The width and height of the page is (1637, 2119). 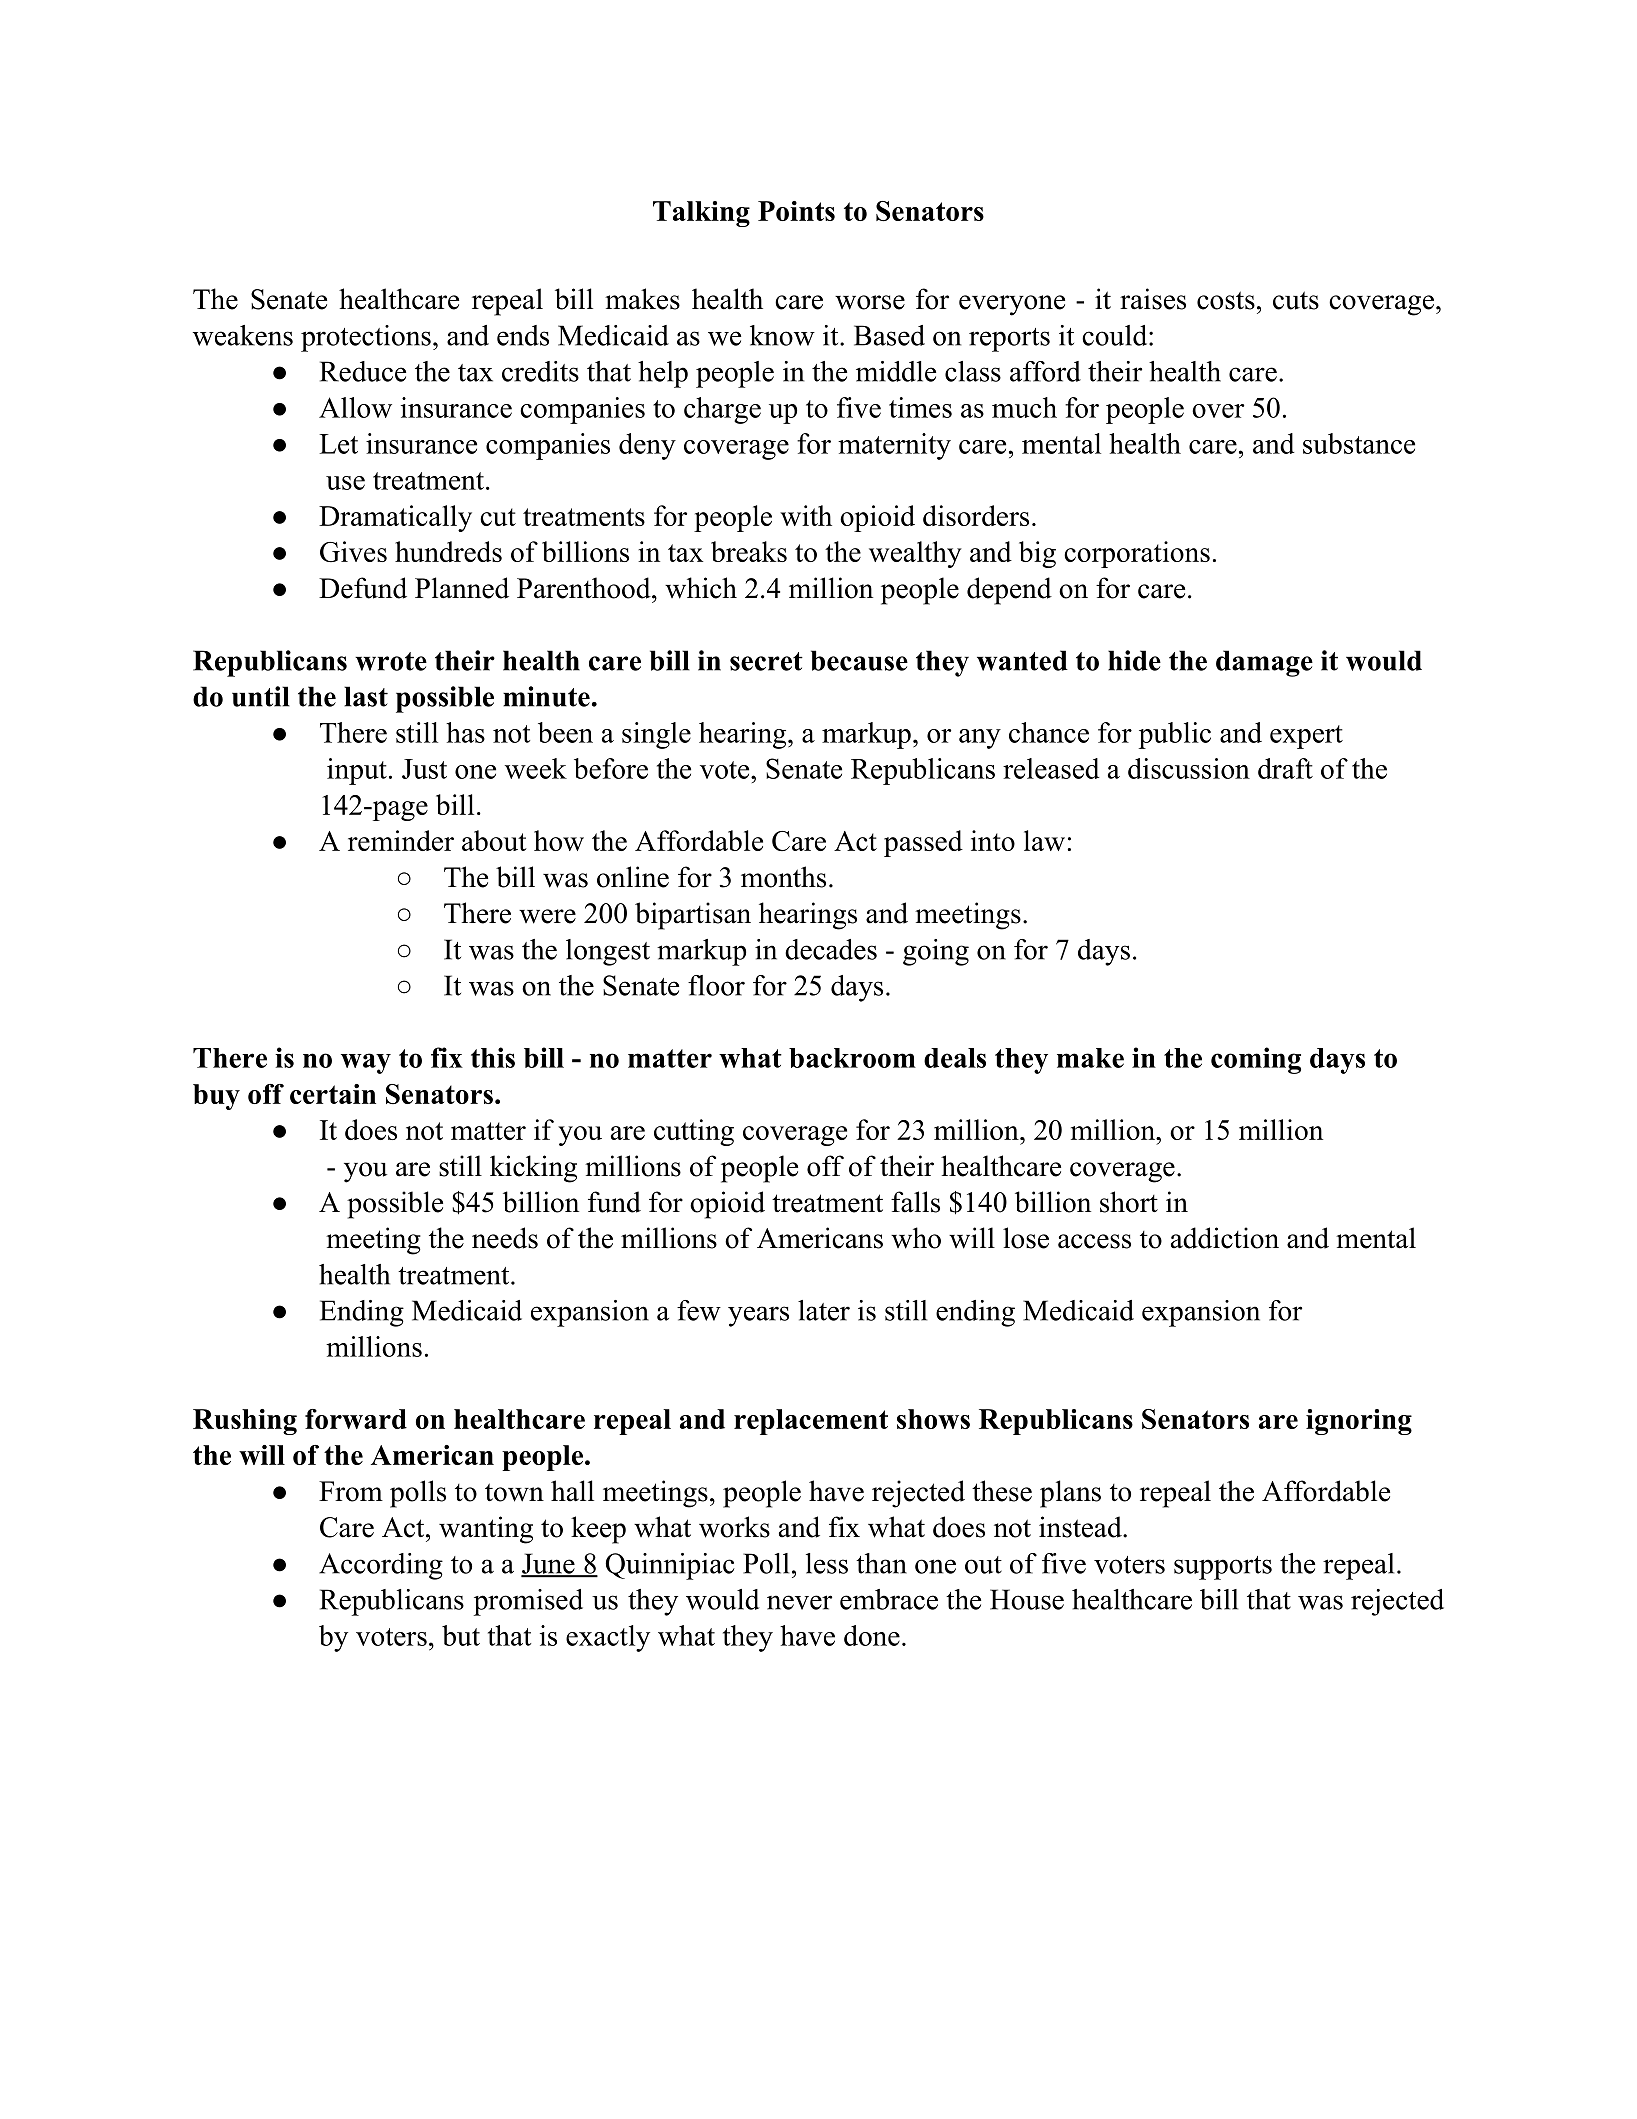 What do you see at coordinates (381, 1566) in the page?
I see `According` at bounding box center [381, 1566].
